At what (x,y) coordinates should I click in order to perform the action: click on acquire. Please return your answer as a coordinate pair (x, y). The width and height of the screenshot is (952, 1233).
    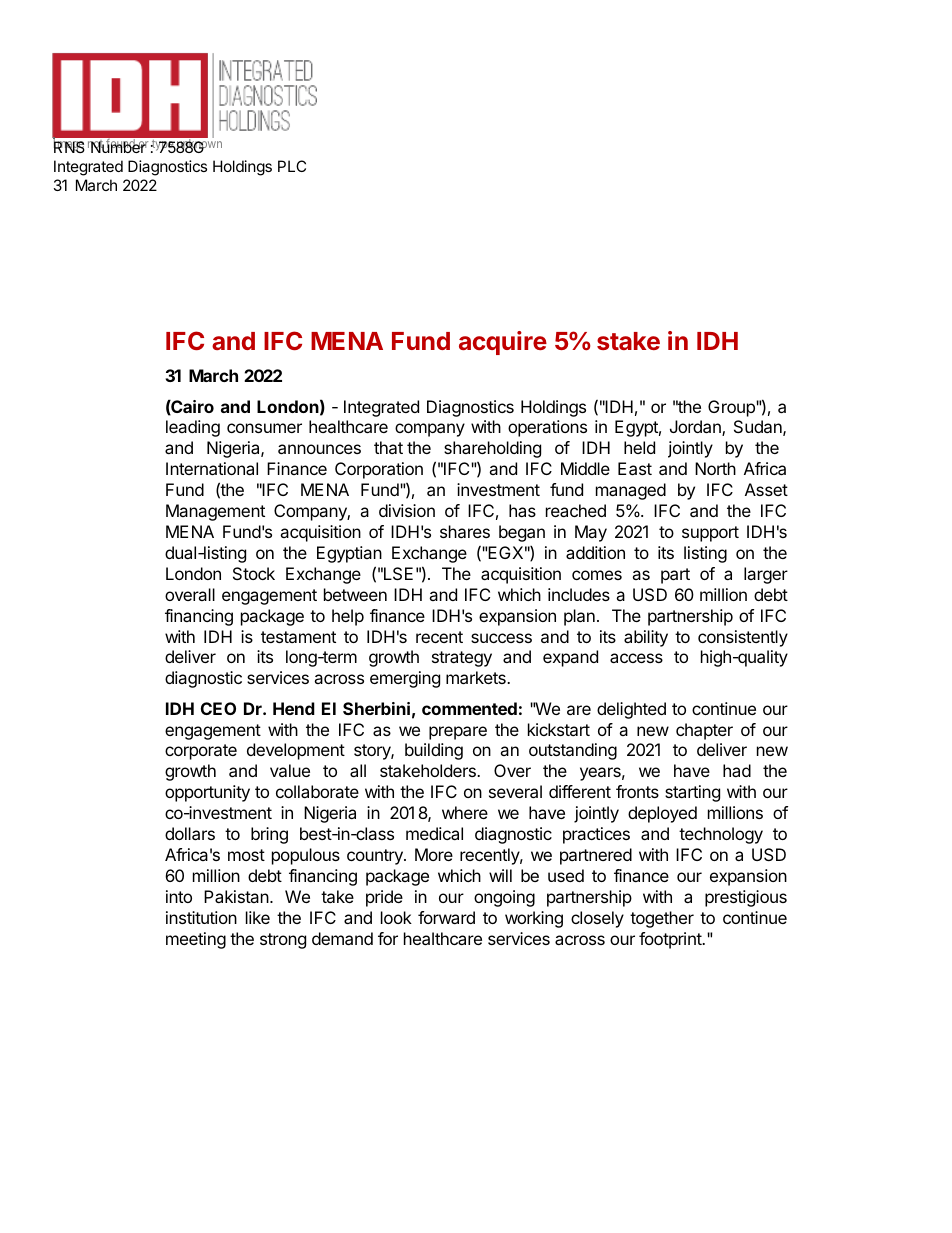
    Looking at the image, I should click on (503, 343).
